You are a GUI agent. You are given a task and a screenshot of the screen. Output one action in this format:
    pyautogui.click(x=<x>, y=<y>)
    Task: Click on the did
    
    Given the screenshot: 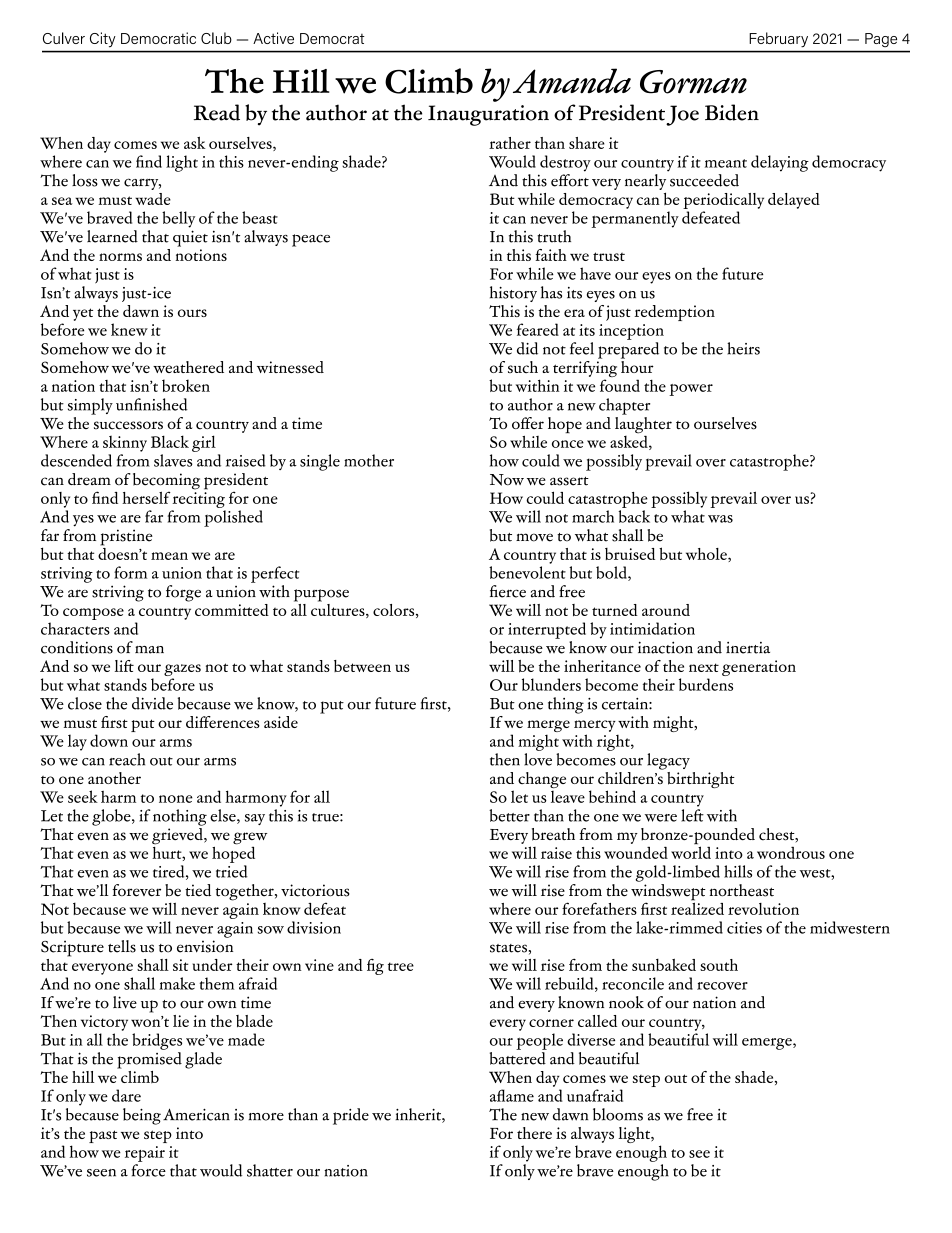 What is the action you would take?
    pyautogui.click(x=527, y=348)
